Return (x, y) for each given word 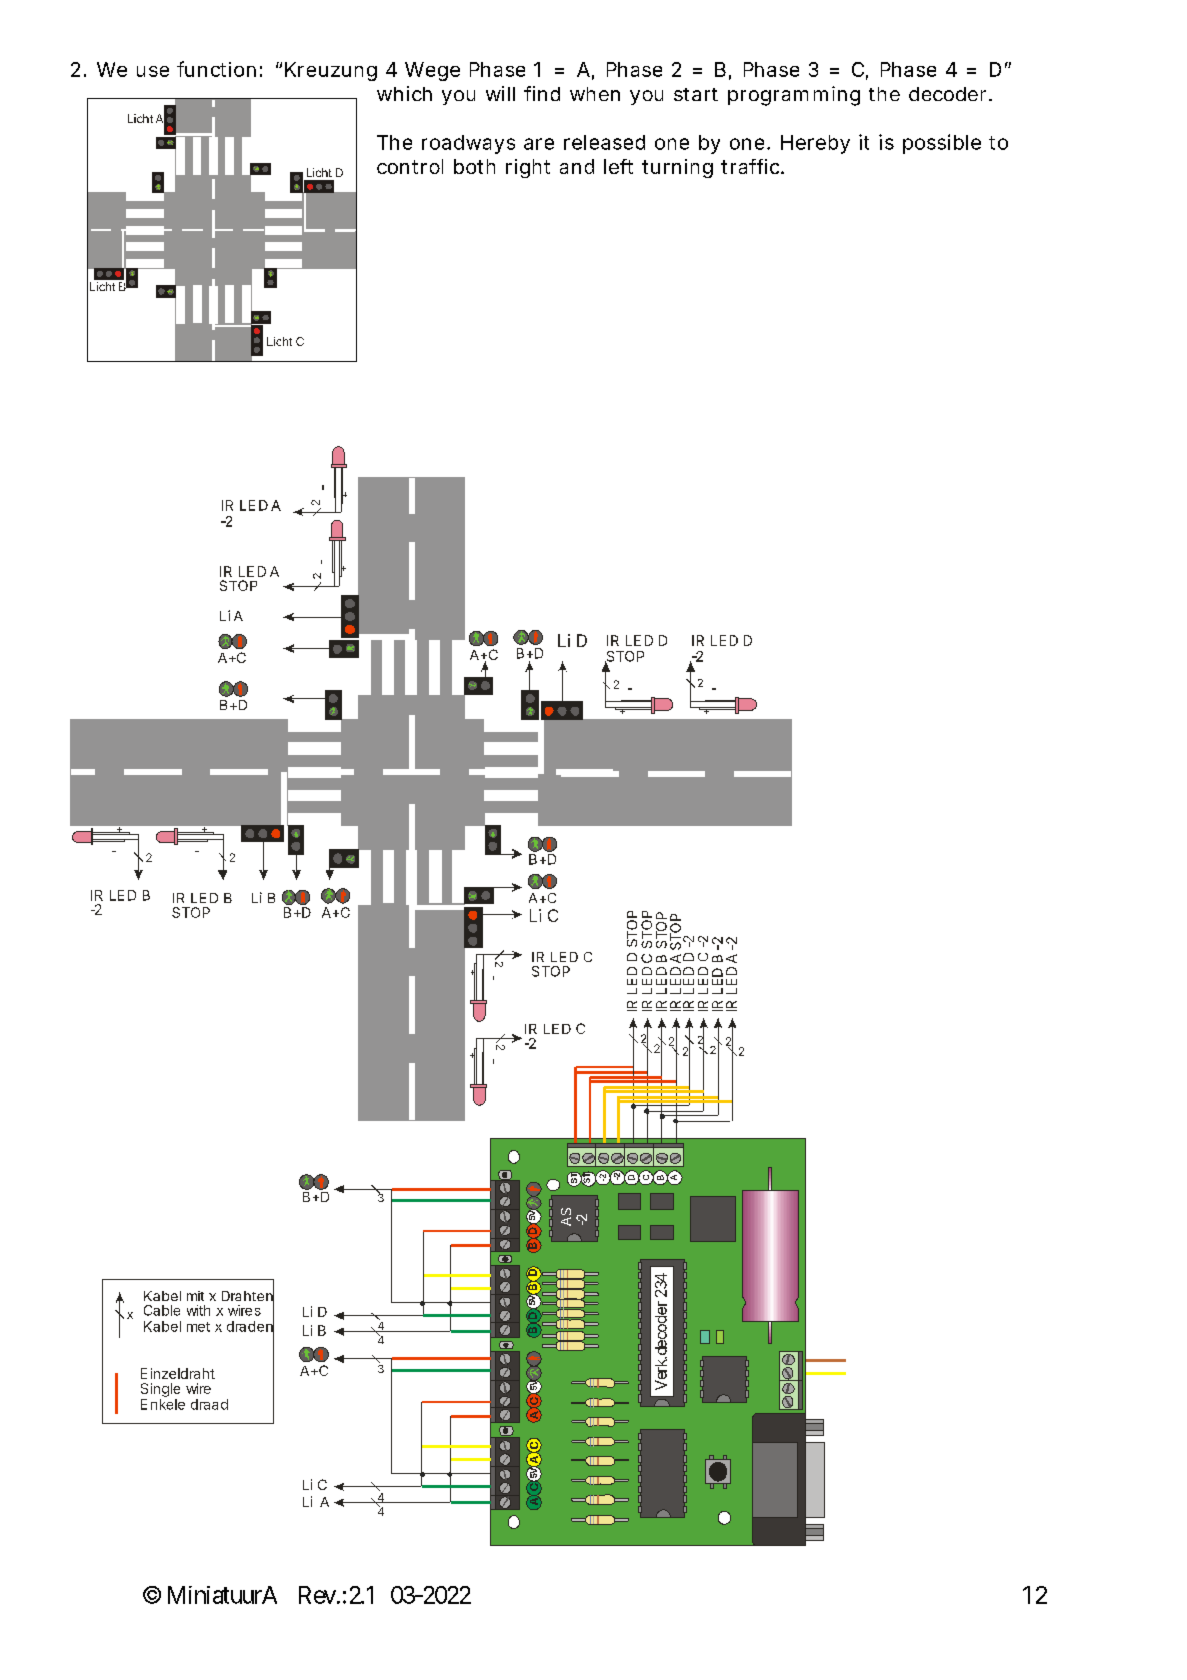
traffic (752, 166)
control (410, 166)
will (500, 93)
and (577, 166)
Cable (162, 1310)
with (198, 1310)
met (198, 1327)
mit (195, 1296)
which (404, 93)
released (604, 142)
